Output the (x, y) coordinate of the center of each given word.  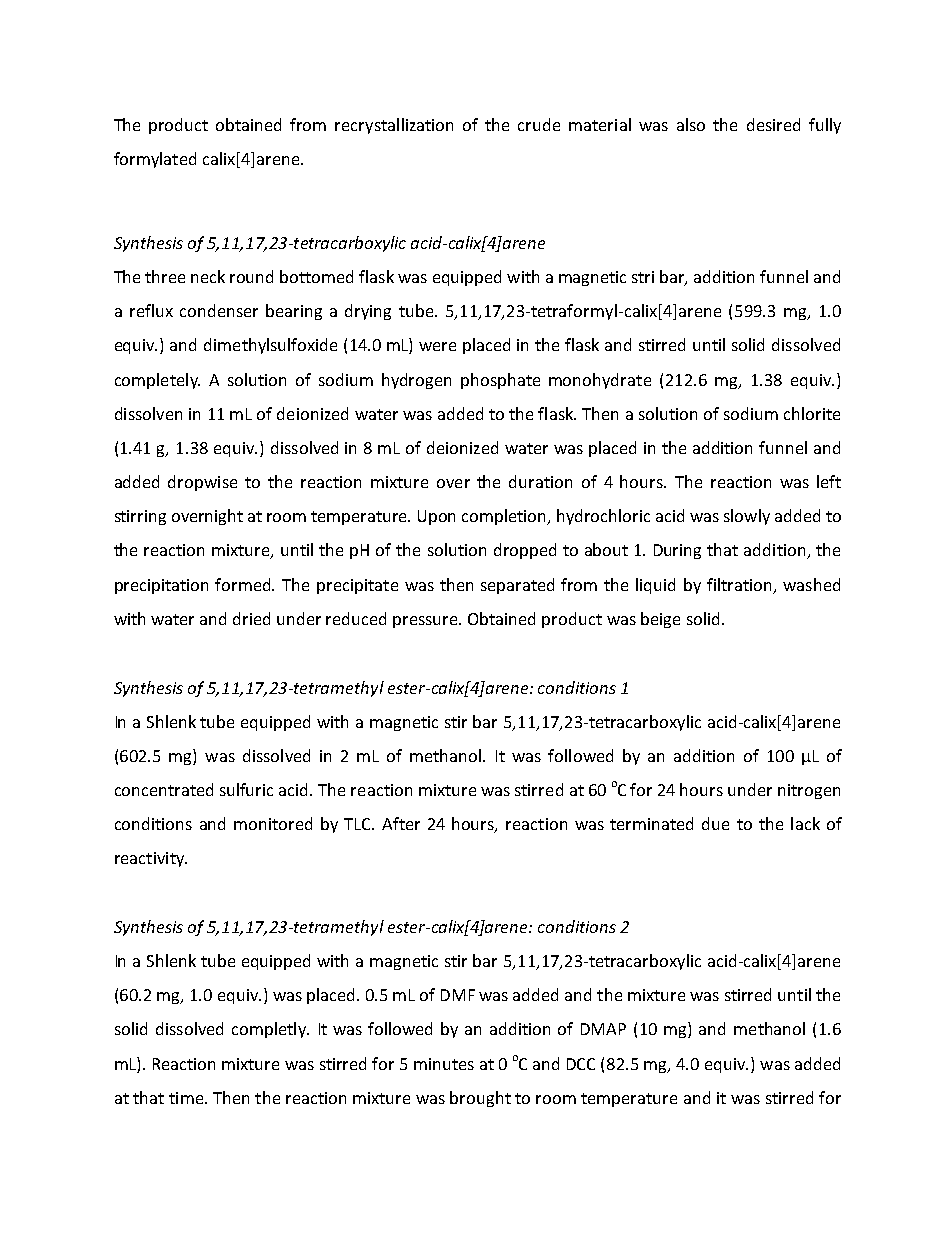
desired (773, 124)
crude (539, 124)
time (186, 1098)
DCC (581, 1064)
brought (480, 1099)
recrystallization (394, 126)
